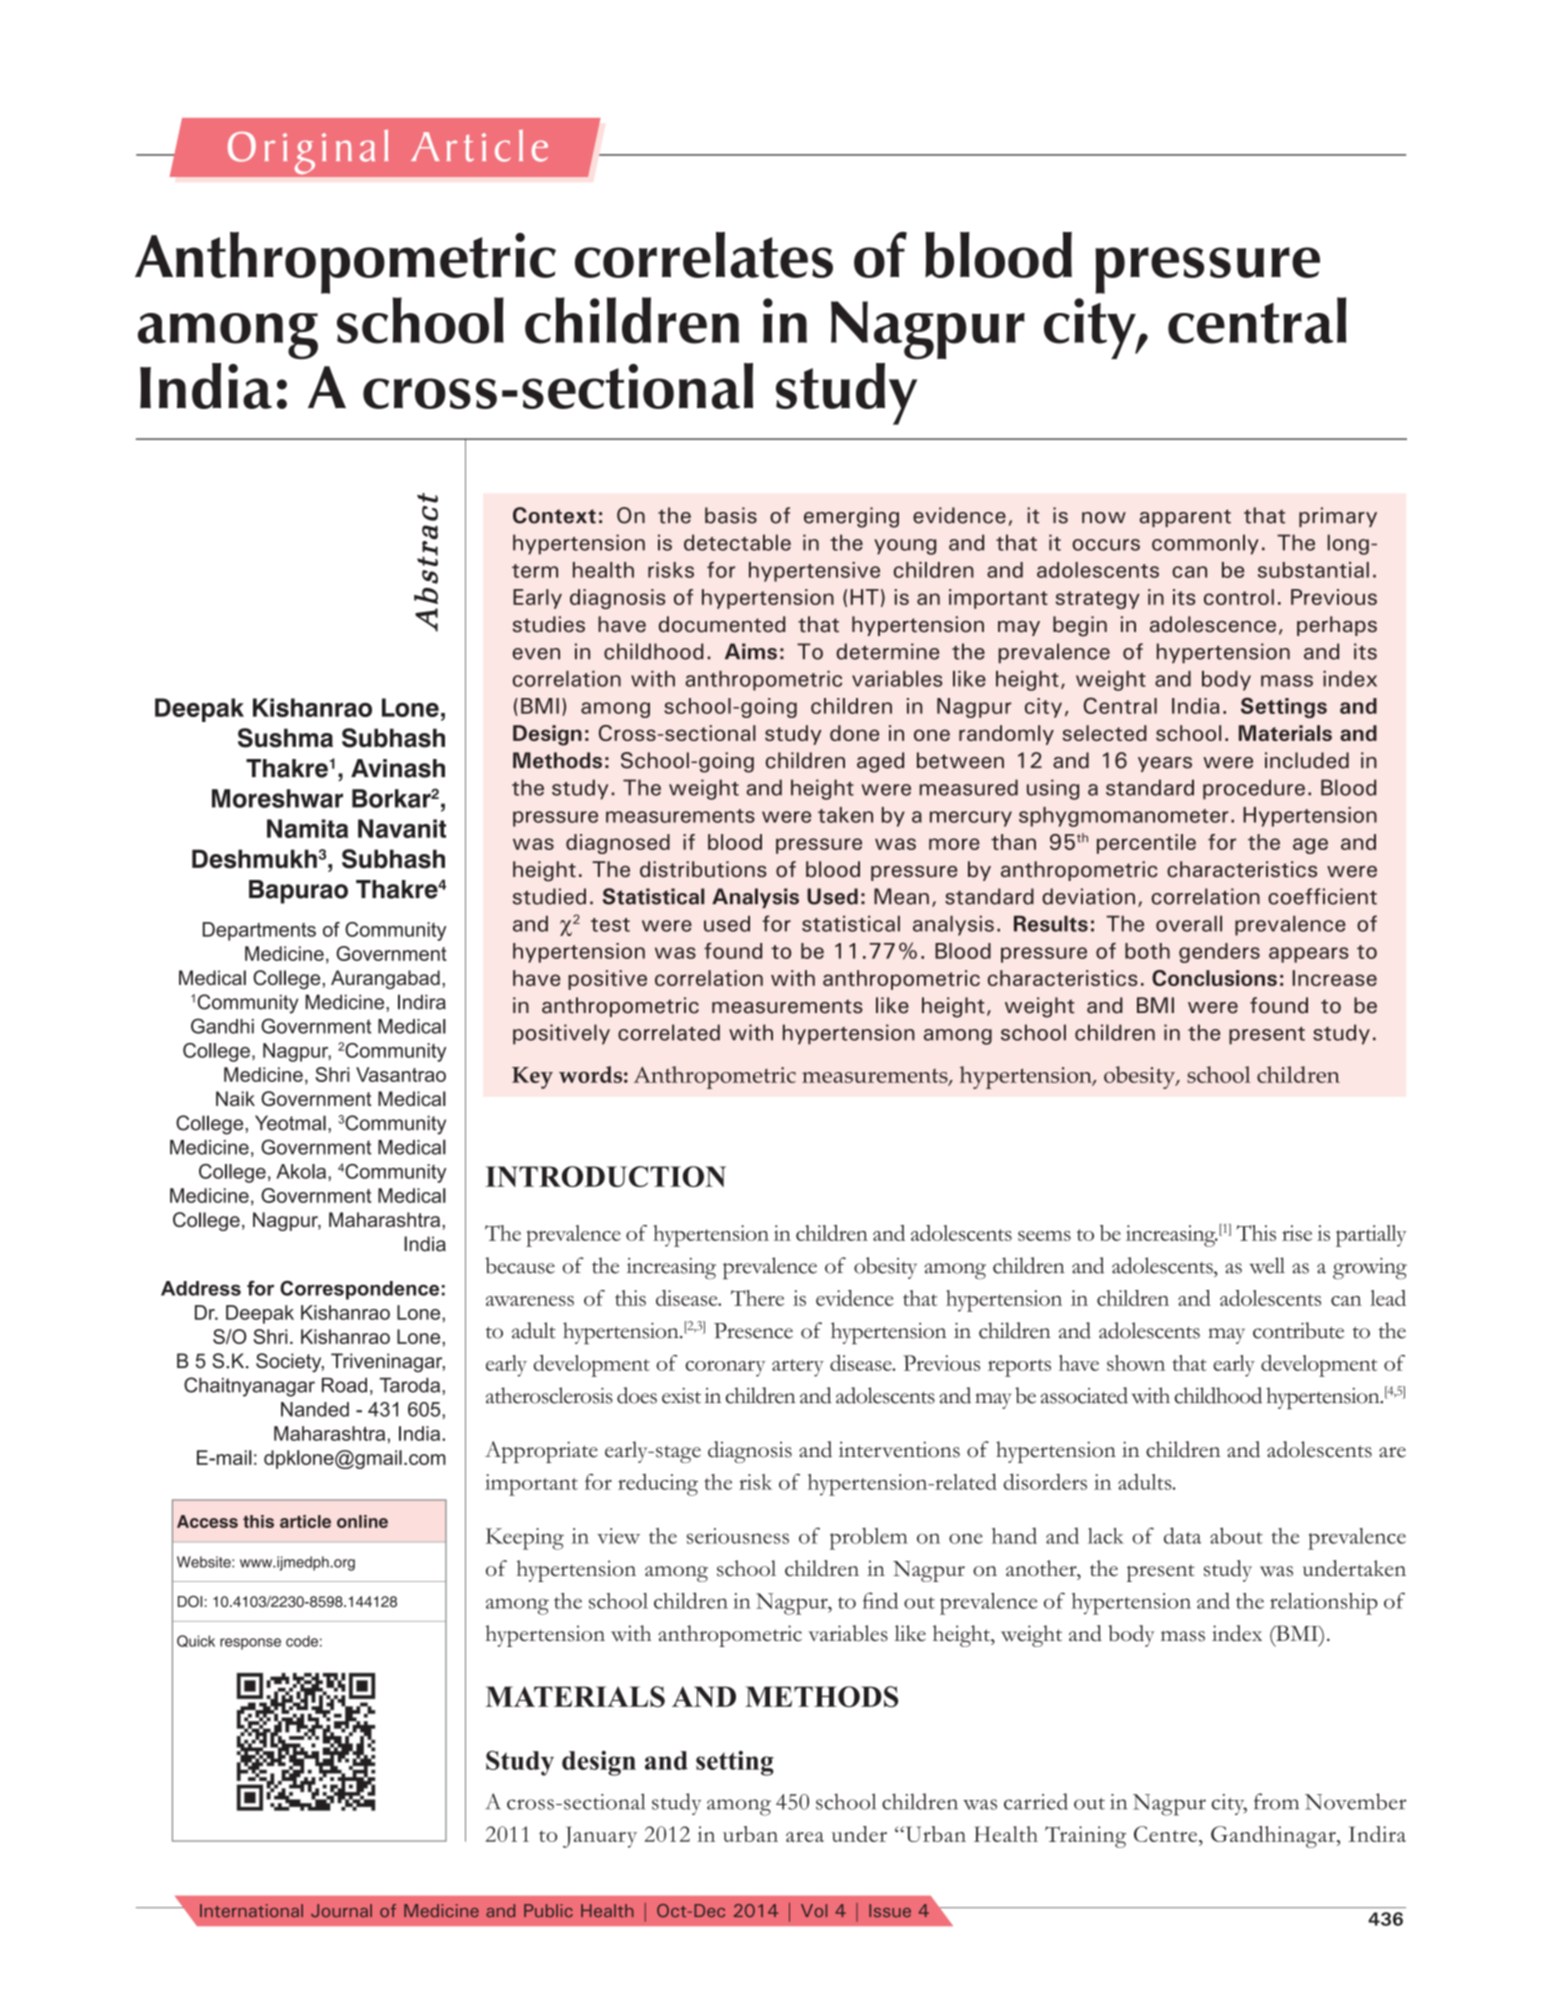  What do you see at coordinates (1167, 1834) in the screenshot?
I see `Centre` at bounding box center [1167, 1834].
